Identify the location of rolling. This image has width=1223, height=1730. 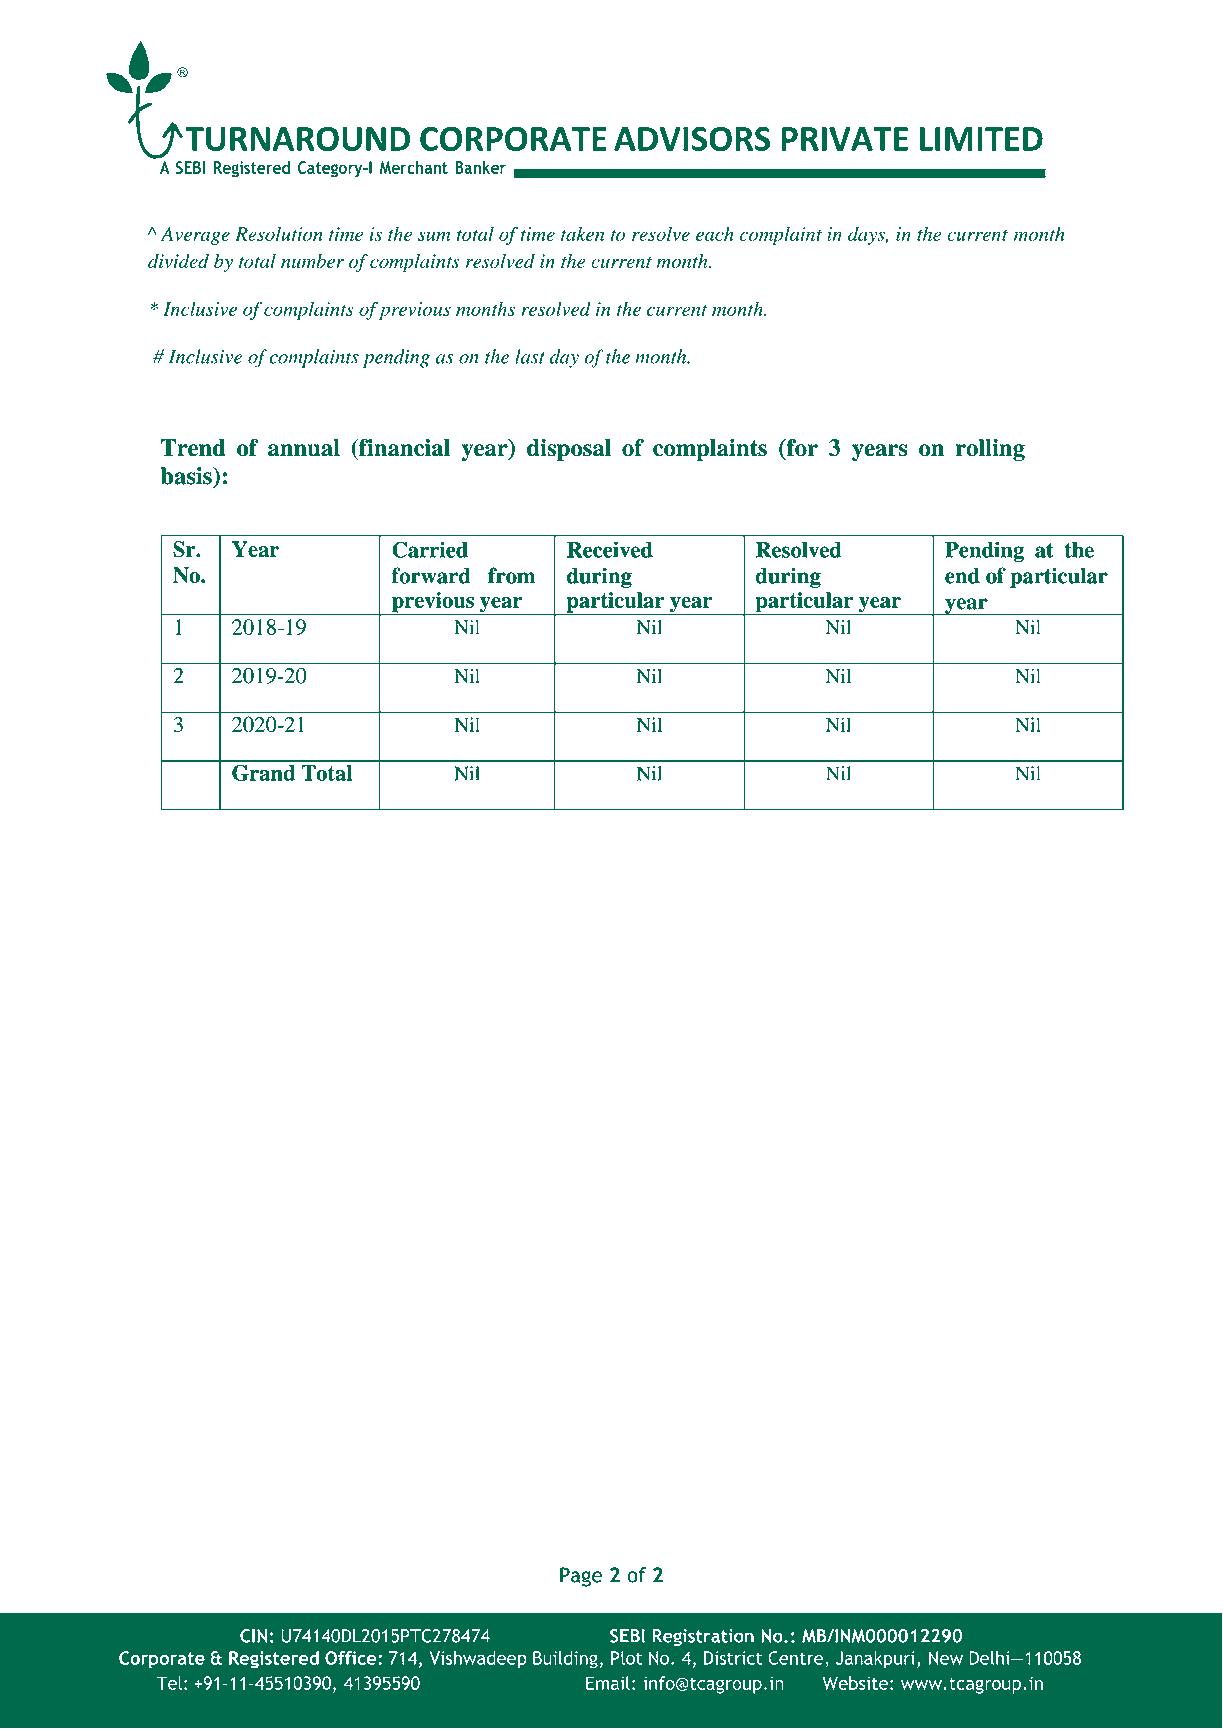
(990, 450).
